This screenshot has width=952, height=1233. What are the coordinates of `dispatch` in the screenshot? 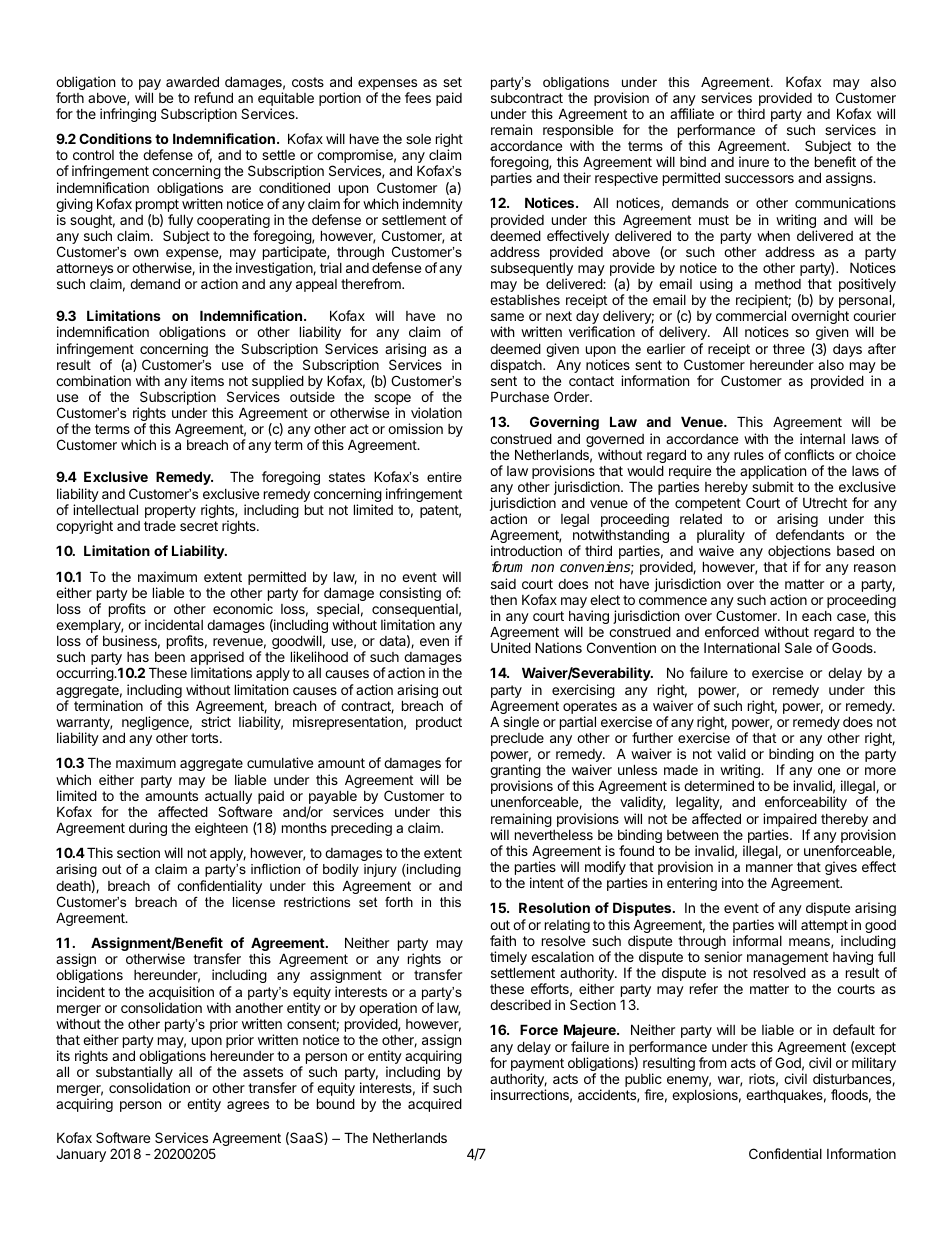 It's located at (517, 366).
